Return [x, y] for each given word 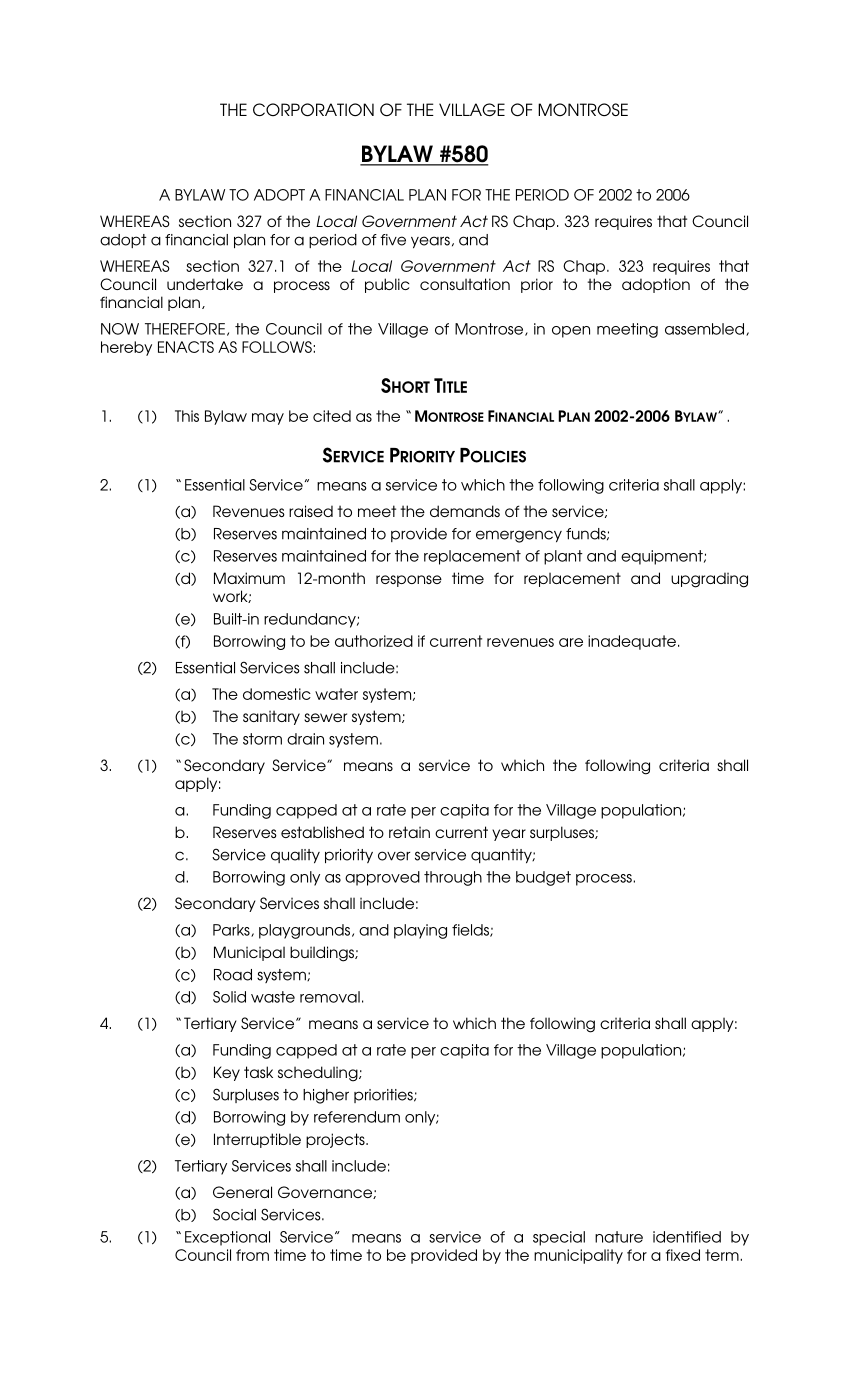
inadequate [632, 642]
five [393, 240]
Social [234, 1214]
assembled [704, 329]
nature [619, 1237]
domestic [277, 694]
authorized [374, 641]
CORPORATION [313, 110]
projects [336, 1140]
